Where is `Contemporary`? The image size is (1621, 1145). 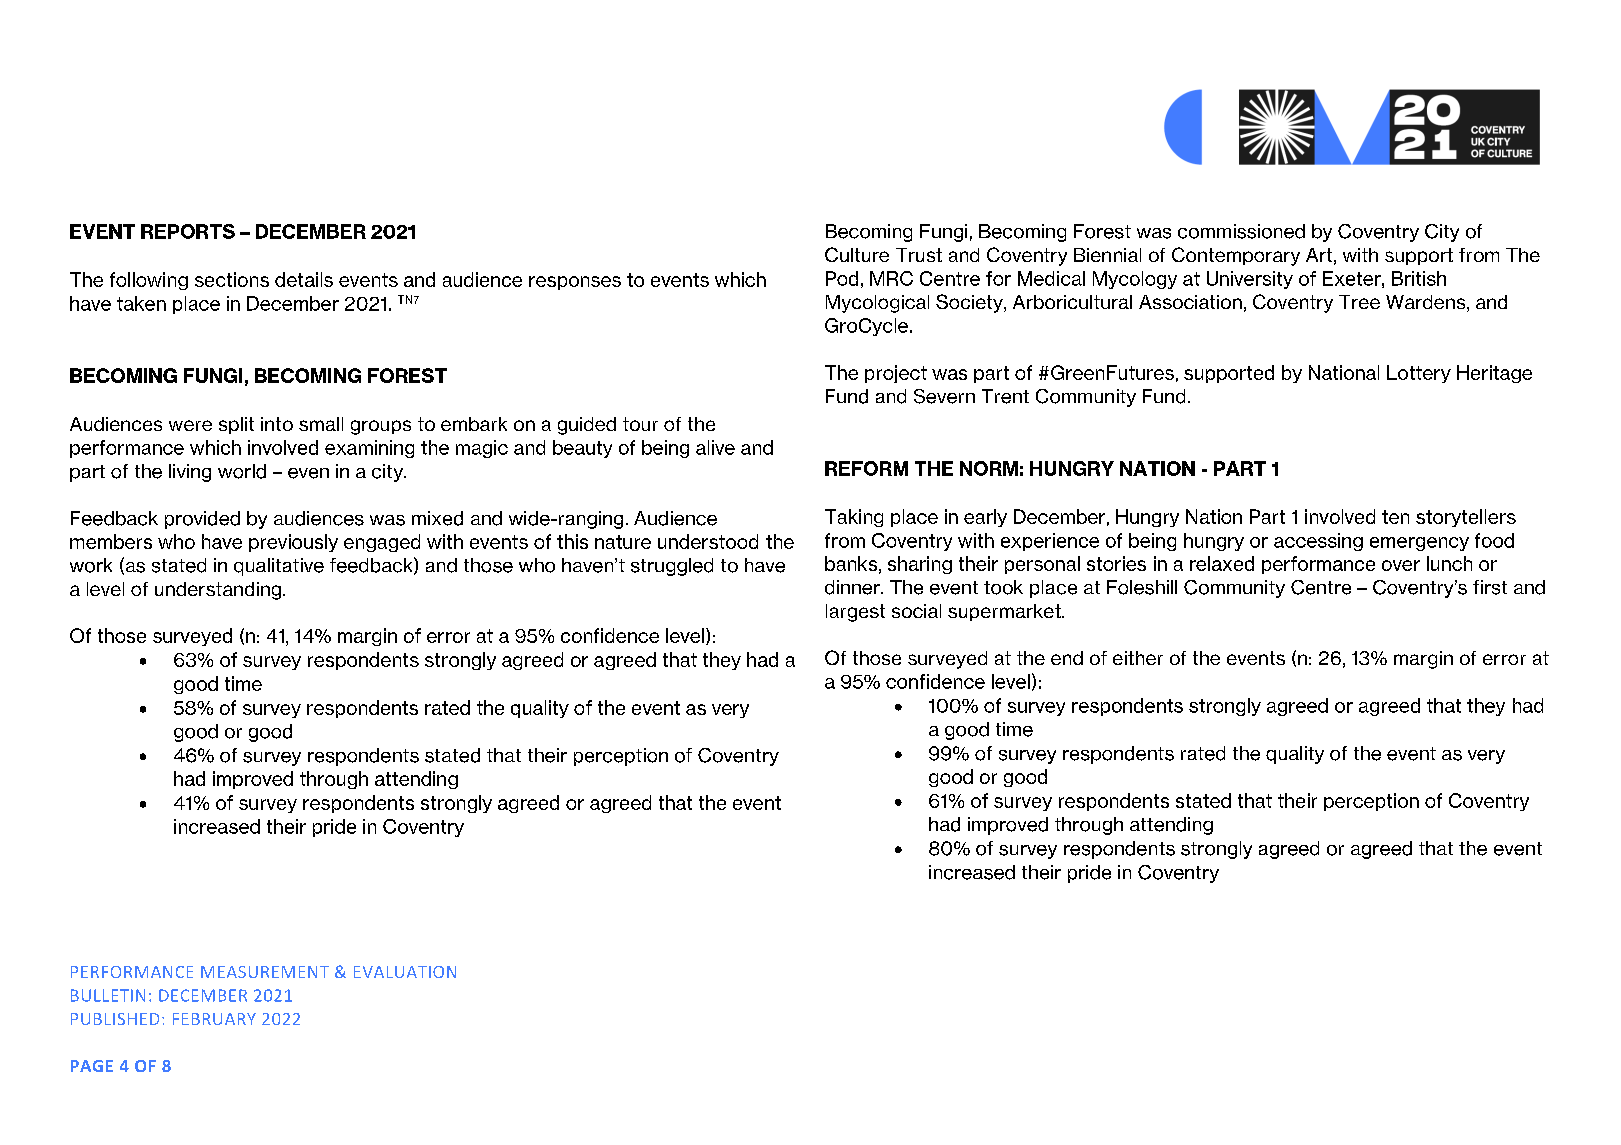
Contemporary is located at coordinates (1236, 256).
